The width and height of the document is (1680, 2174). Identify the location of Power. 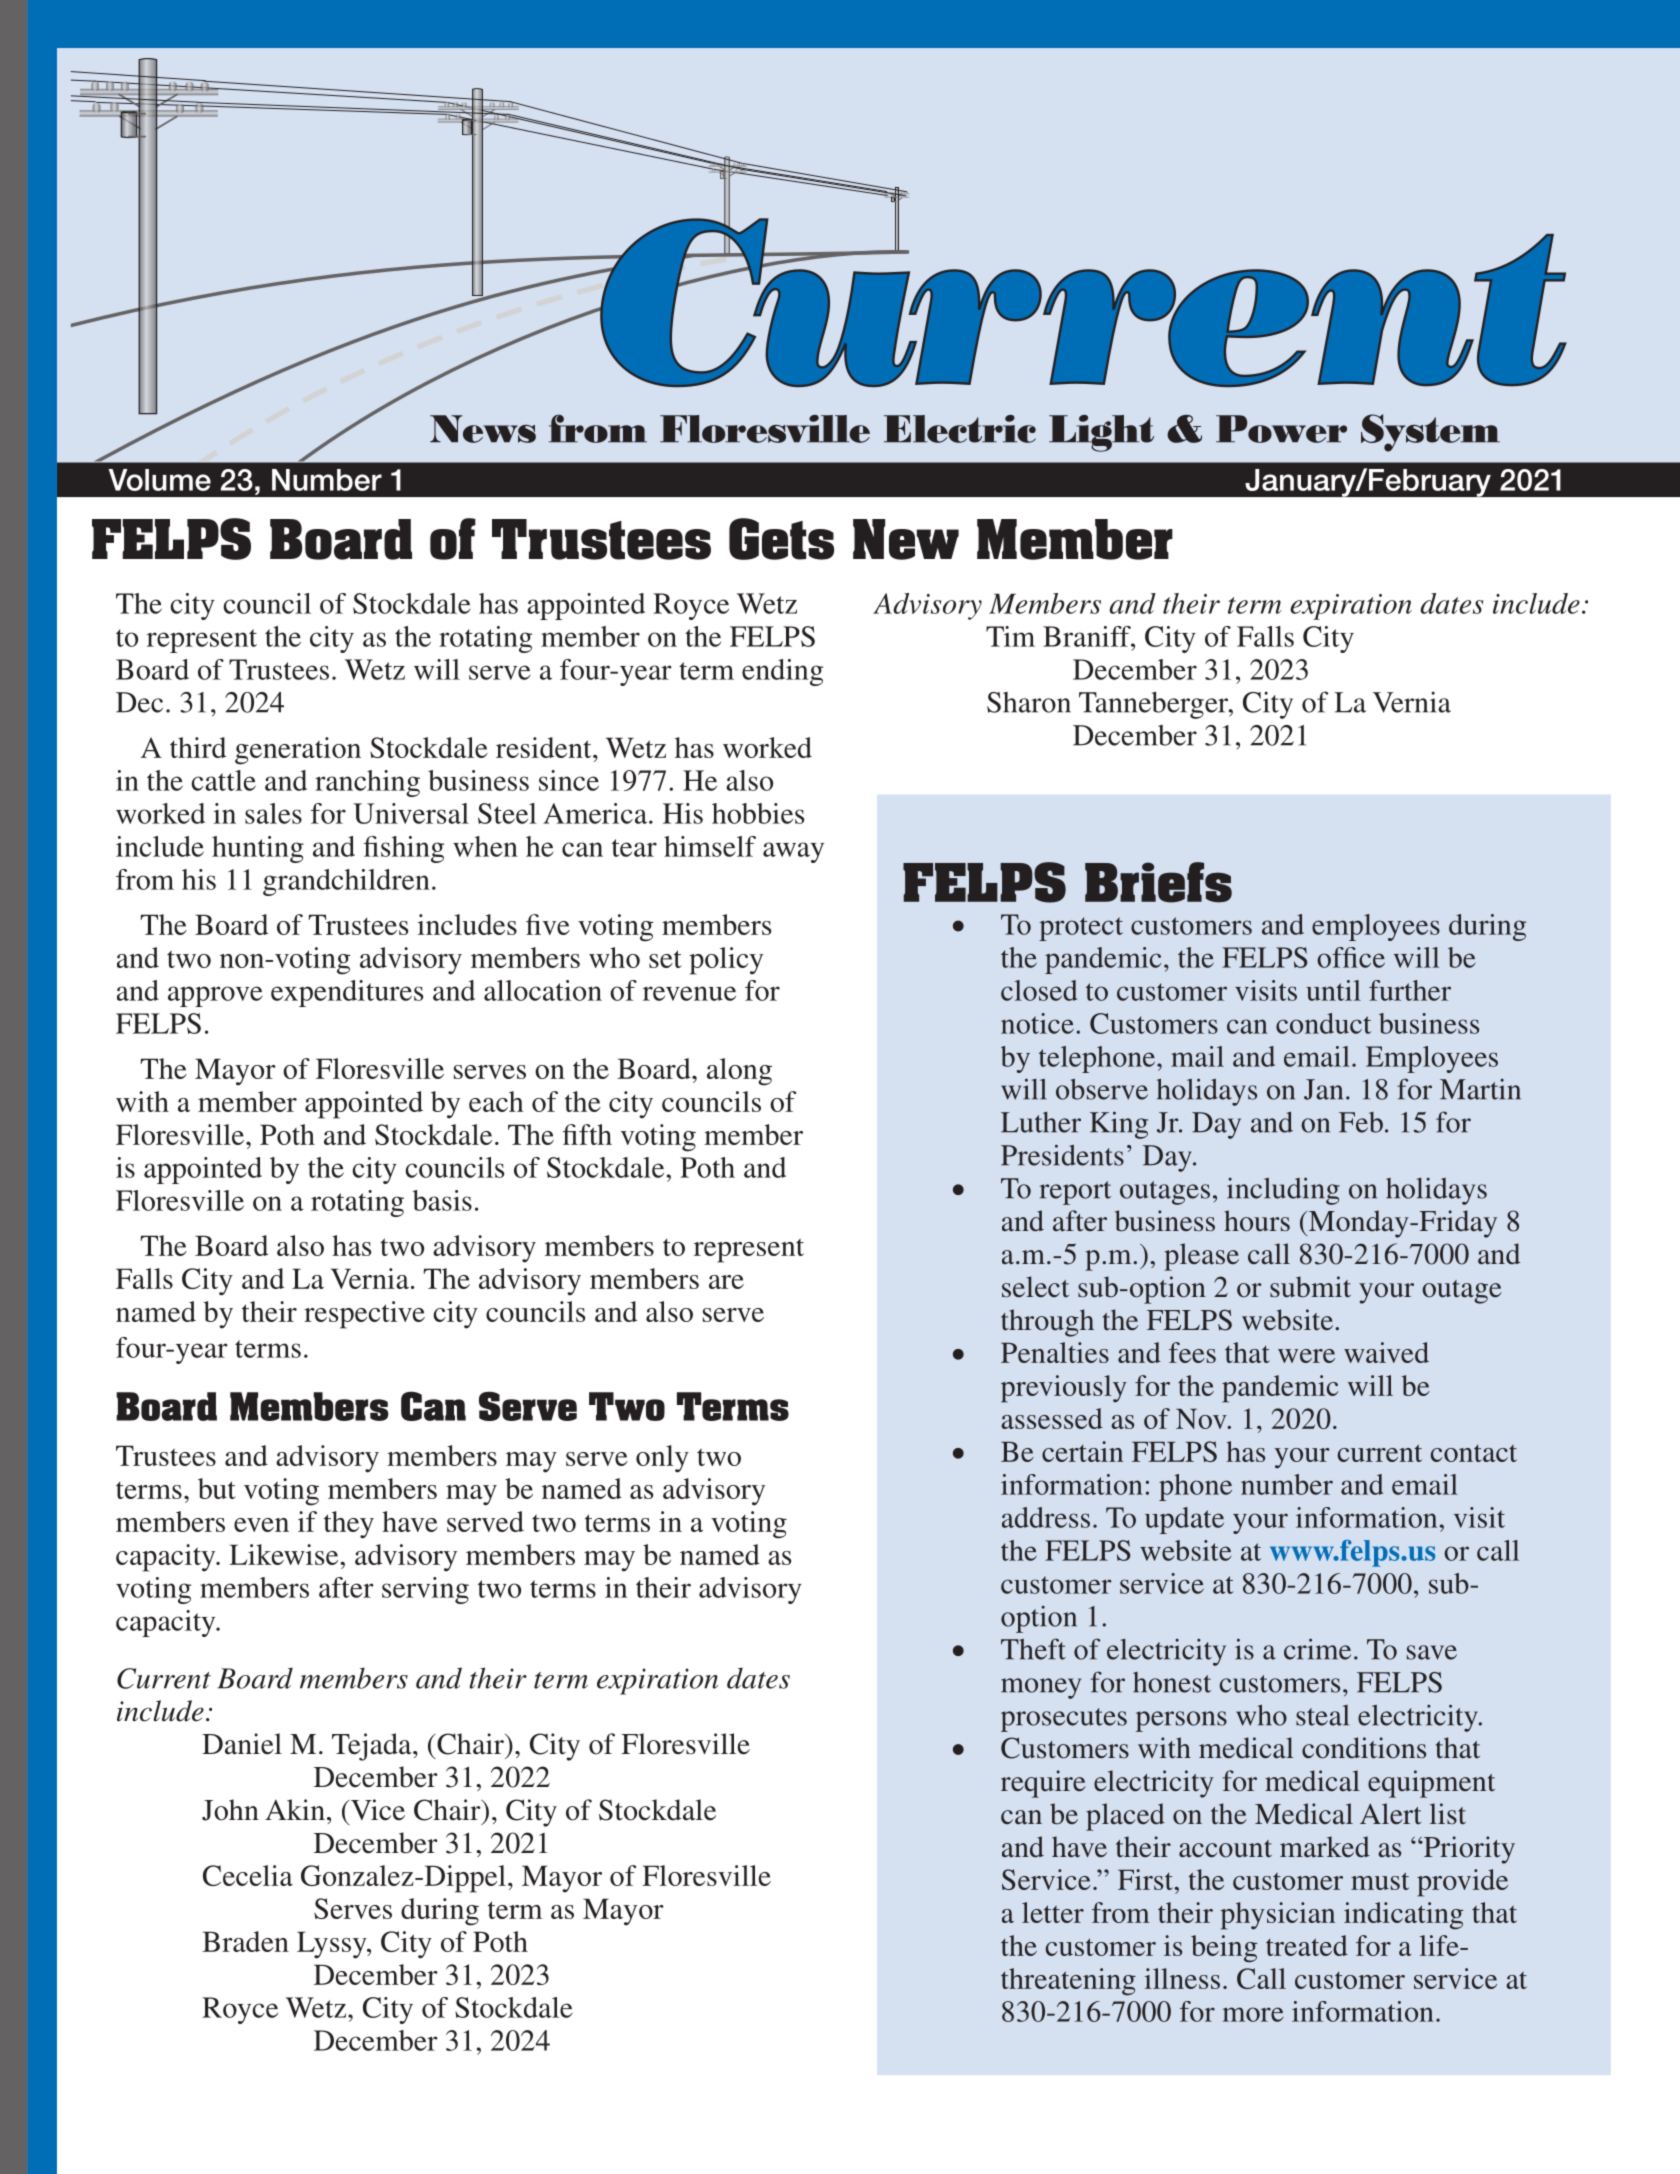
(1281, 429).
